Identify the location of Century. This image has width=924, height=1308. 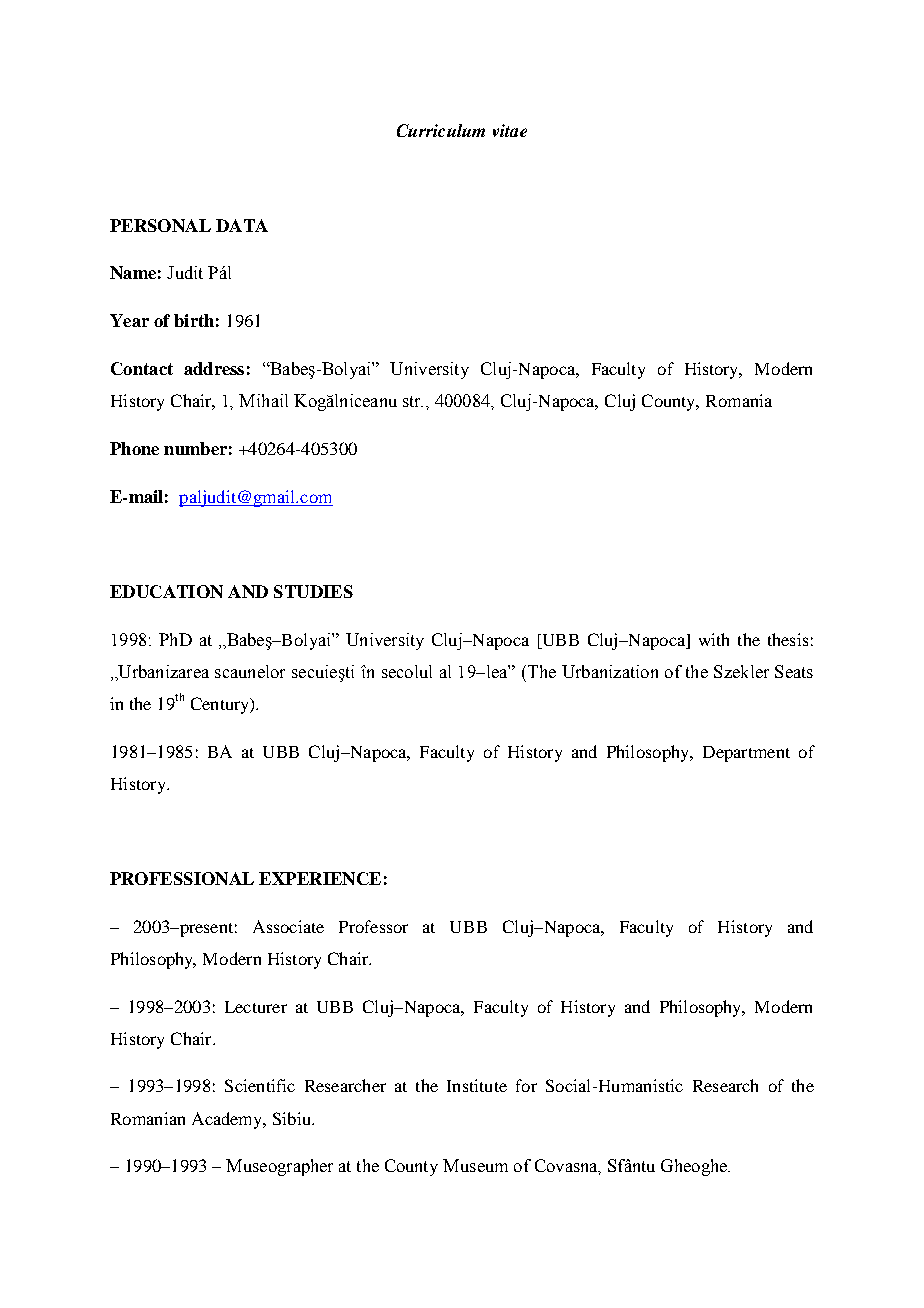
(221, 705).
